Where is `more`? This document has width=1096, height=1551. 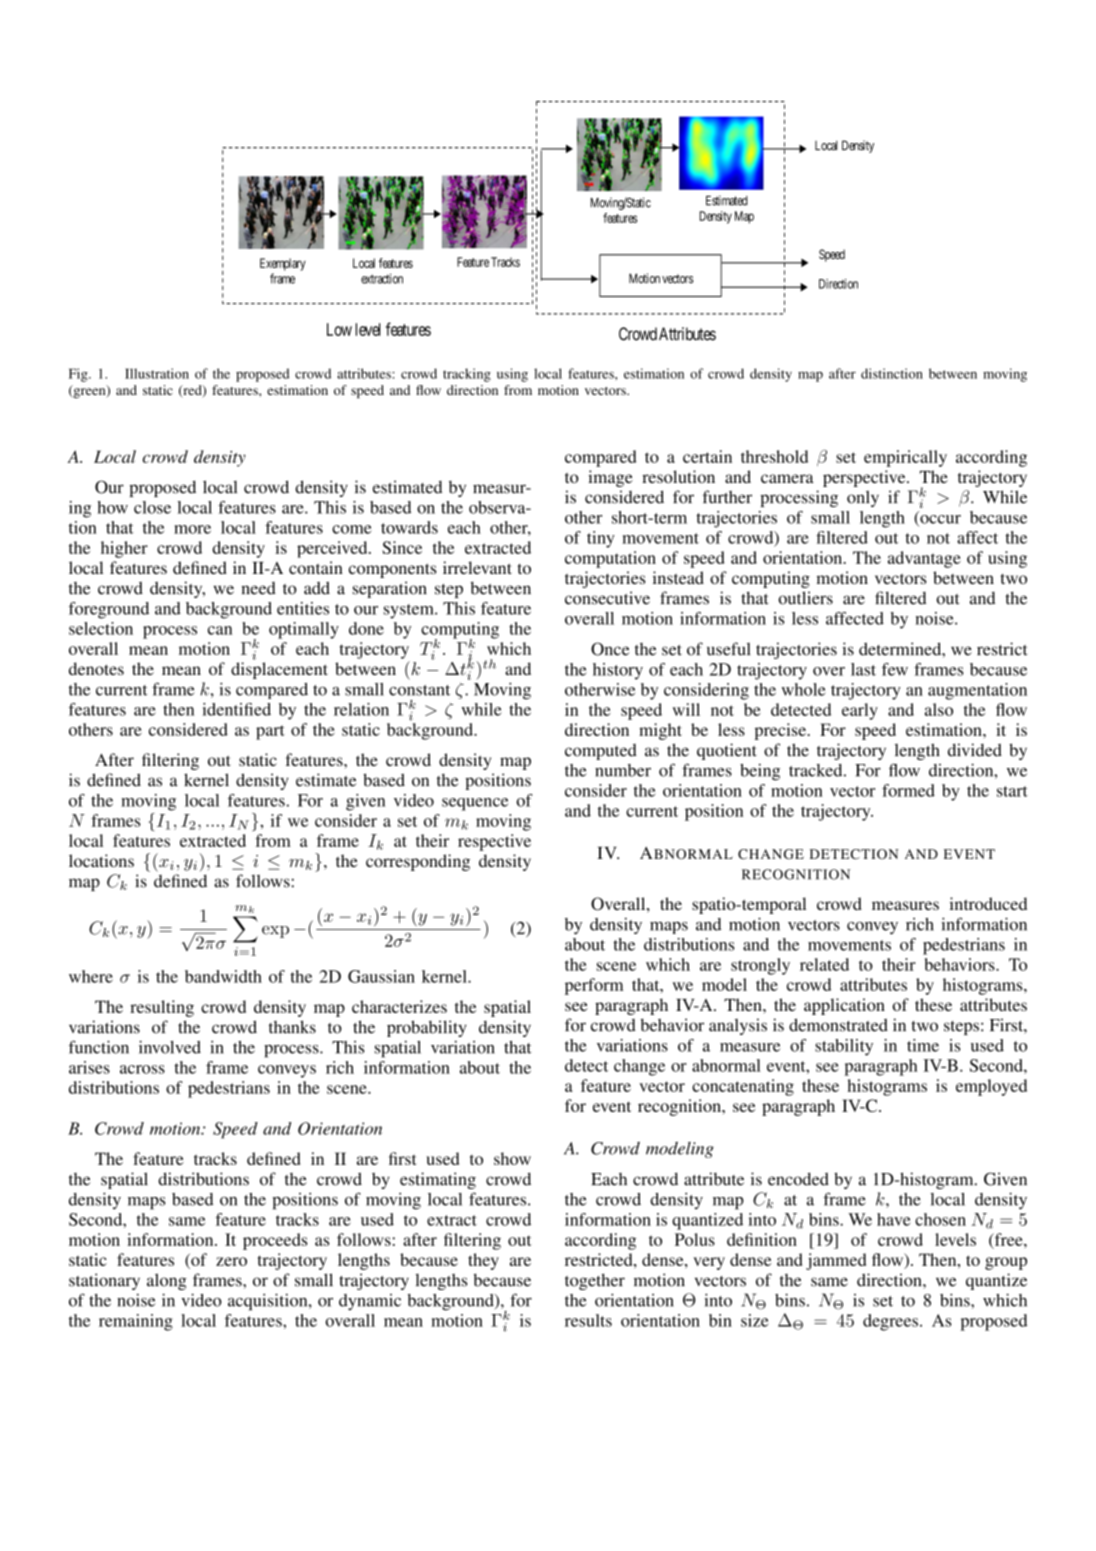 more is located at coordinates (192, 529).
